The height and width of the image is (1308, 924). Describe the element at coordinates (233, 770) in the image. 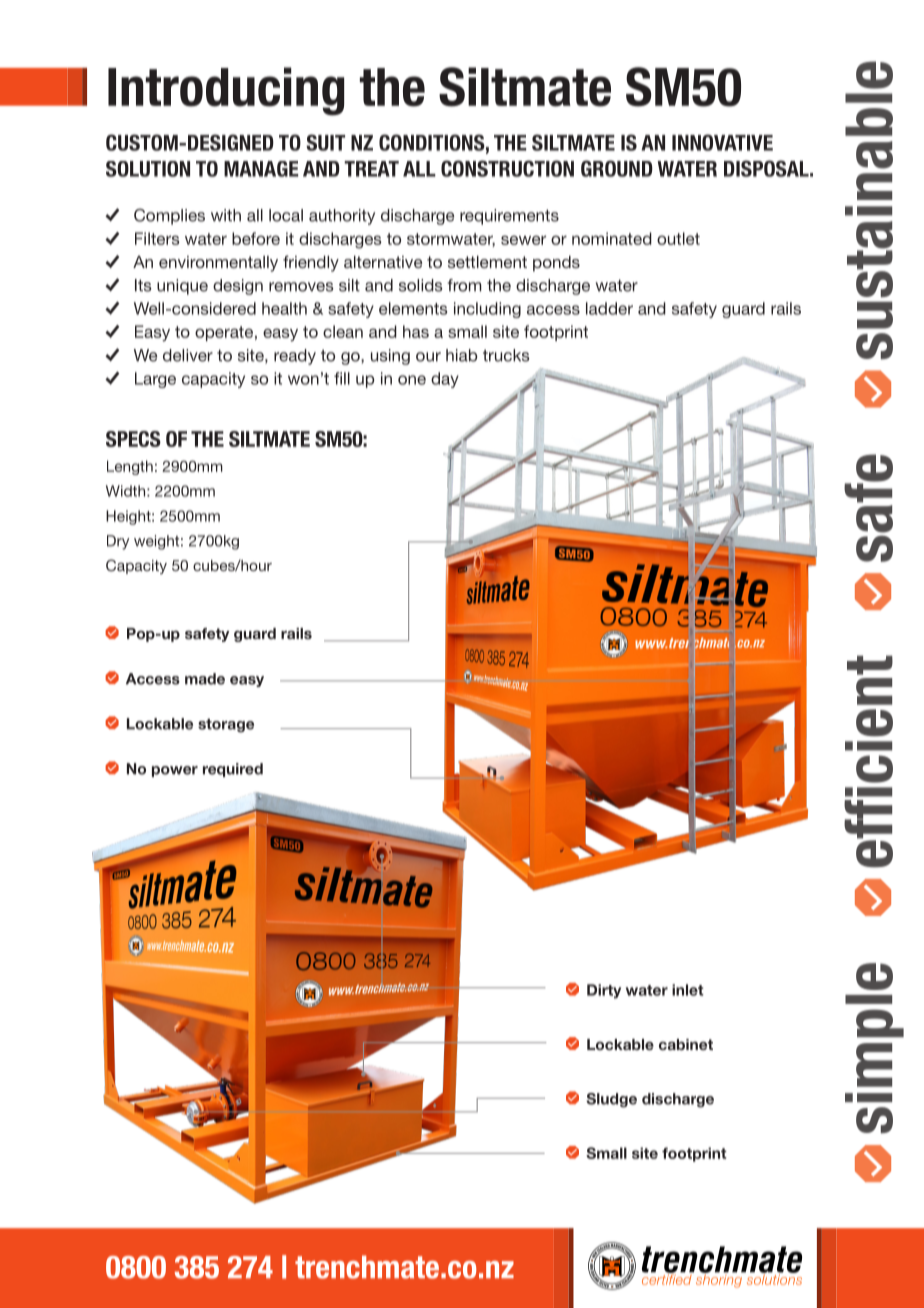

I see `required` at that location.
